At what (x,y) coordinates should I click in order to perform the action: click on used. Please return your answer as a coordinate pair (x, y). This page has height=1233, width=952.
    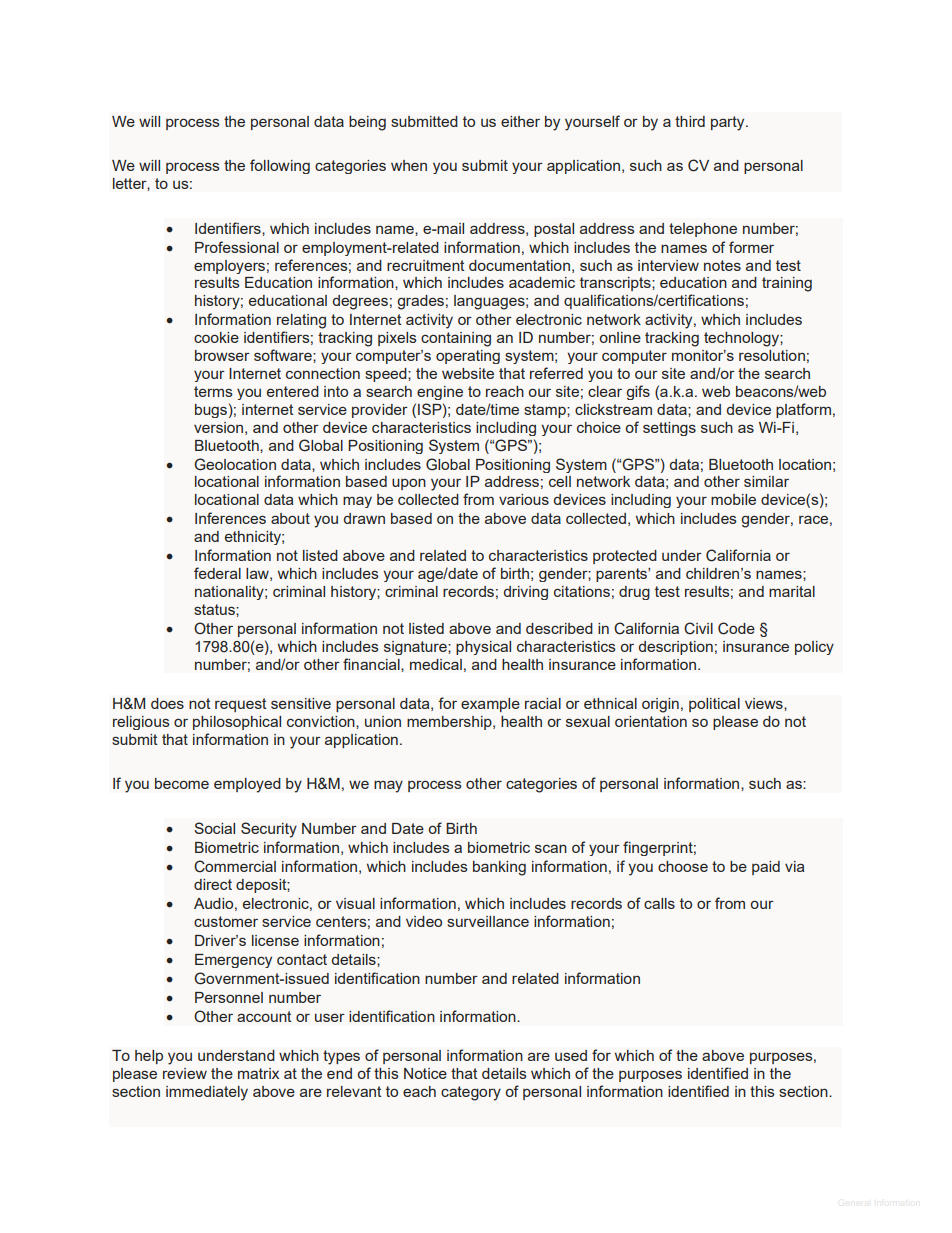
    Looking at the image, I should click on (571, 1055).
